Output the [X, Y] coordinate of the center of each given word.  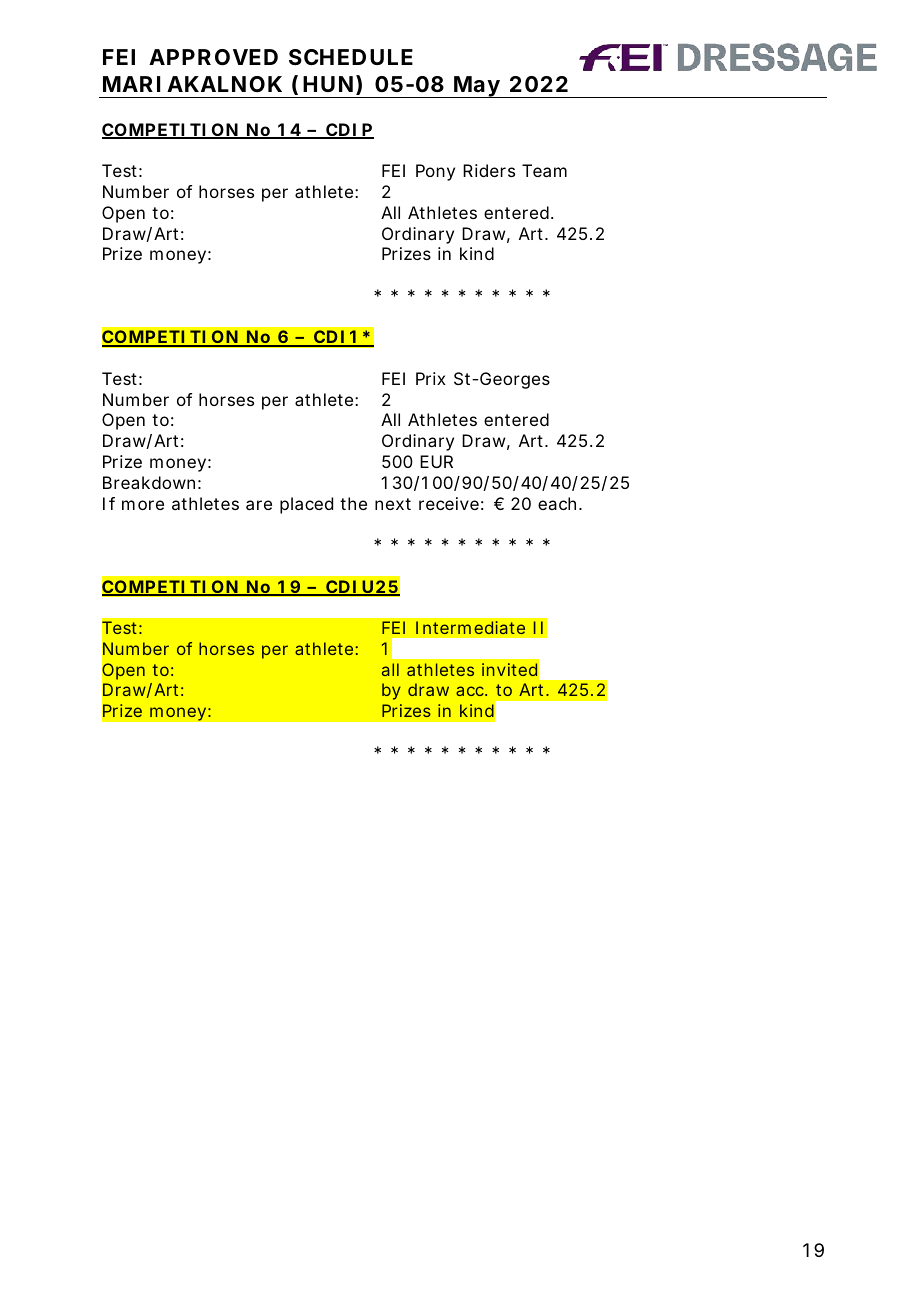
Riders [489, 170]
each [559, 503]
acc [471, 691]
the [353, 503]
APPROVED [213, 57]
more [143, 505]
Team [544, 170]
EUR [436, 461]
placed [306, 505]
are [259, 505]
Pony [435, 172]
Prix [431, 378]
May [478, 87]
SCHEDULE [351, 57]
